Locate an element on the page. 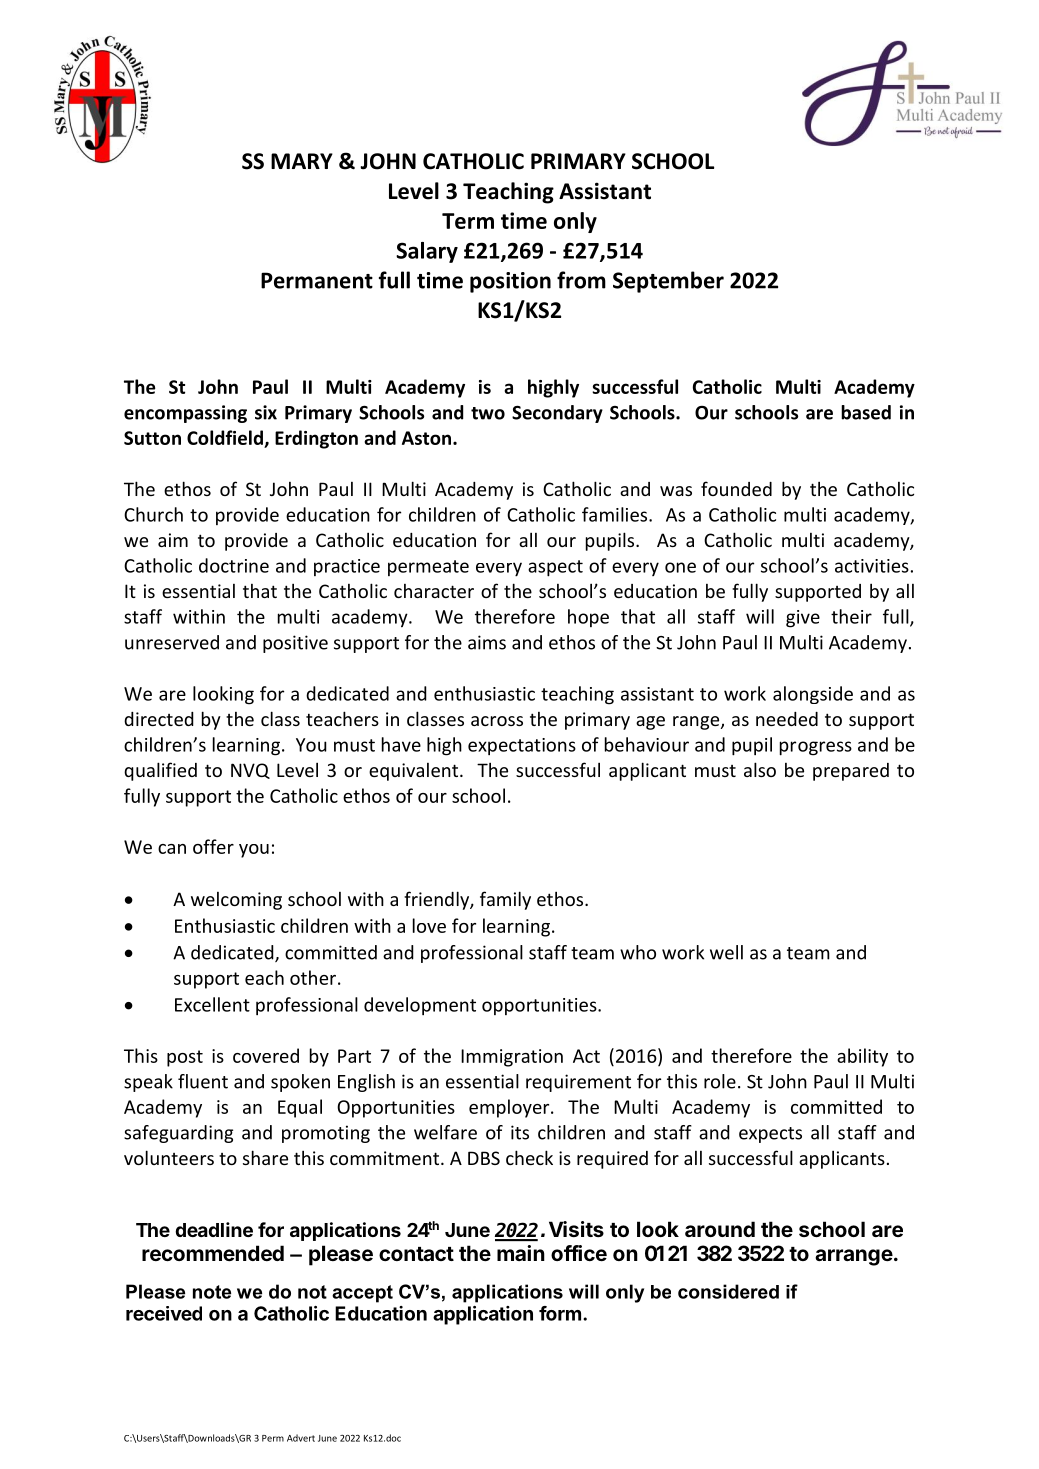 This document has width=1039, height=1469. aspect is located at coordinates (555, 568).
